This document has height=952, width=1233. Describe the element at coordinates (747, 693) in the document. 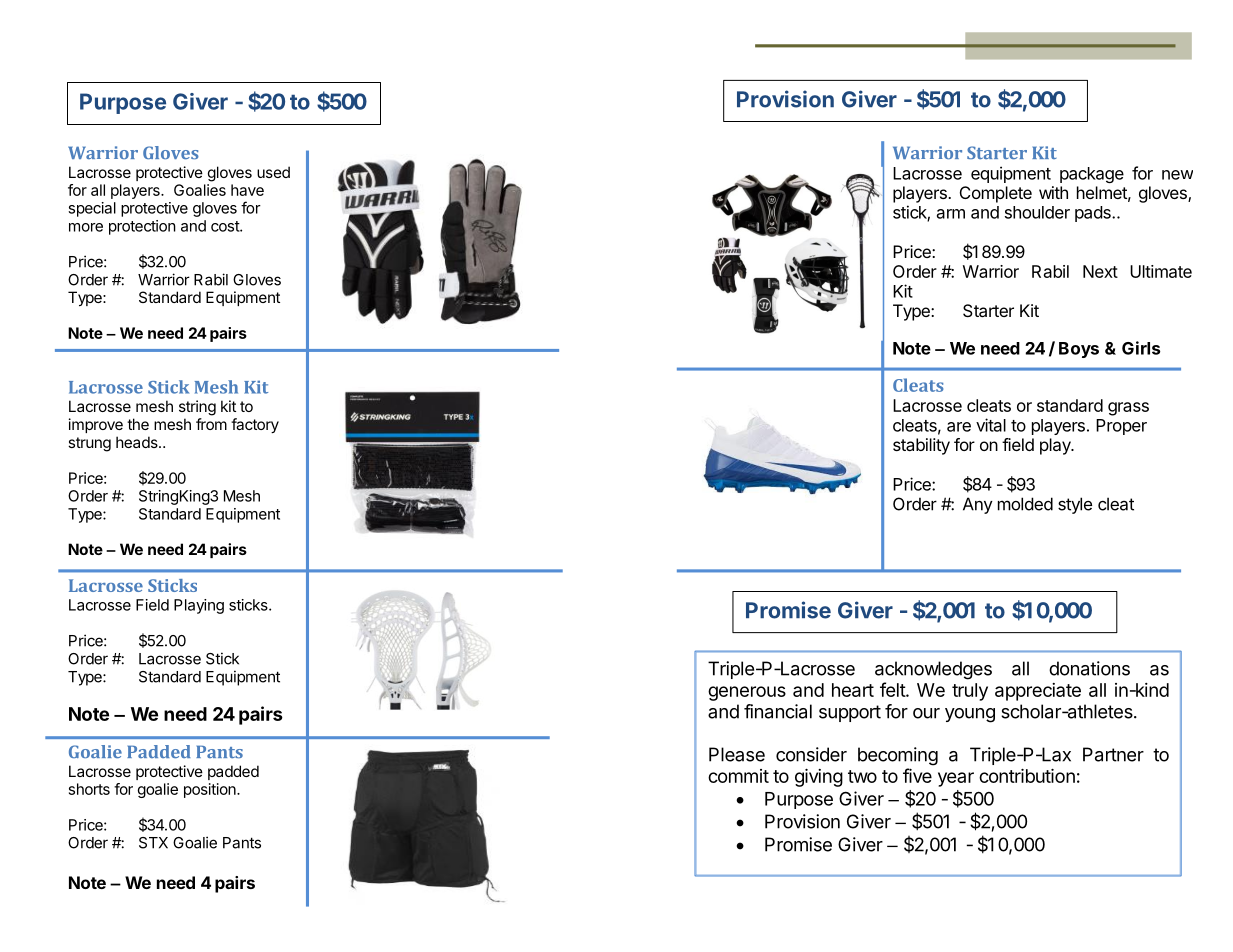

I see `generous` at that location.
